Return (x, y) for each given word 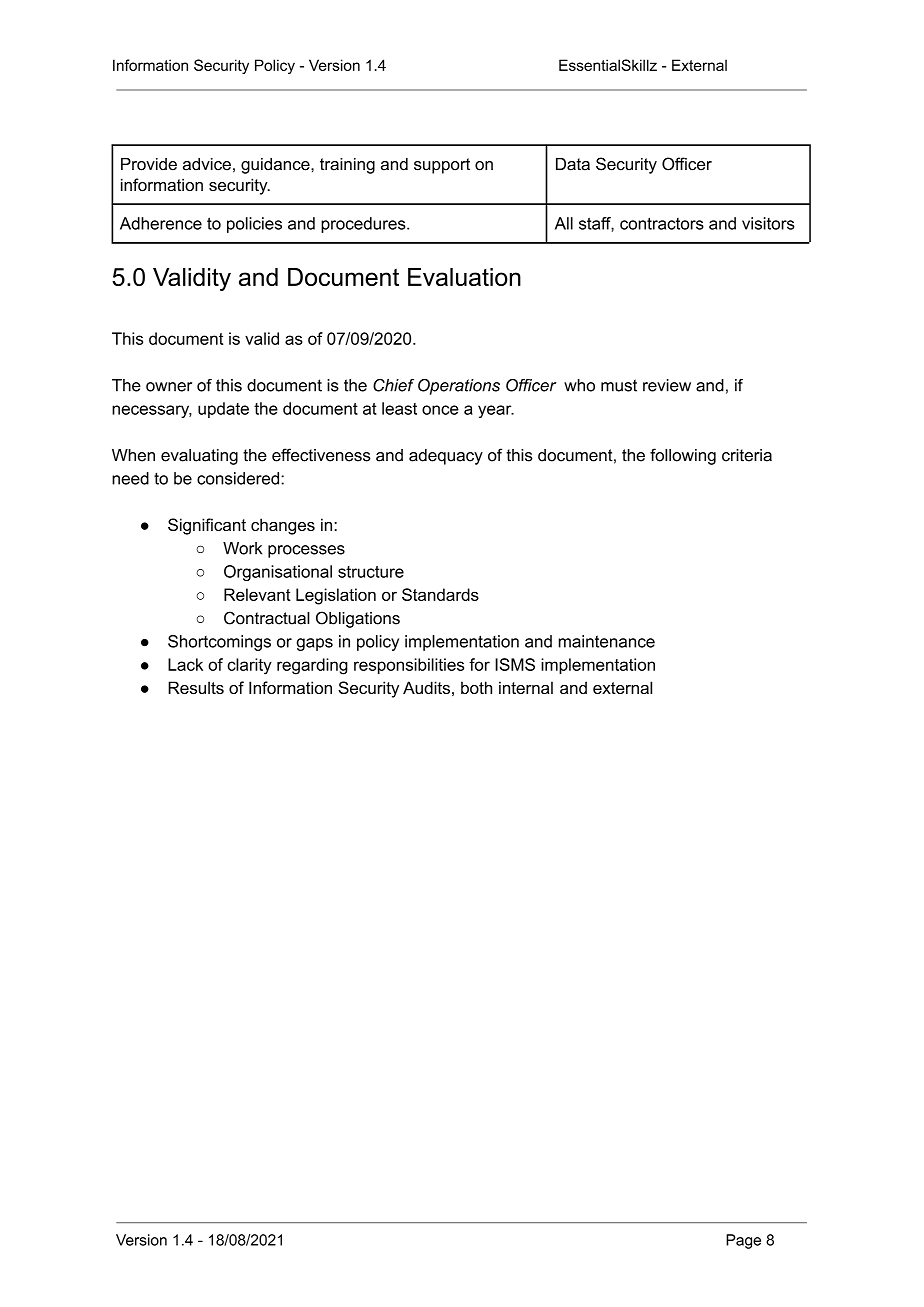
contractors (662, 223)
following (683, 456)
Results (196, 687)
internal (526, 687)
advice (207, 164)
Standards (440, 594)
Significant (207, 526)
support (442, 166)
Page (743, 1241)
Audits (426, 687)
